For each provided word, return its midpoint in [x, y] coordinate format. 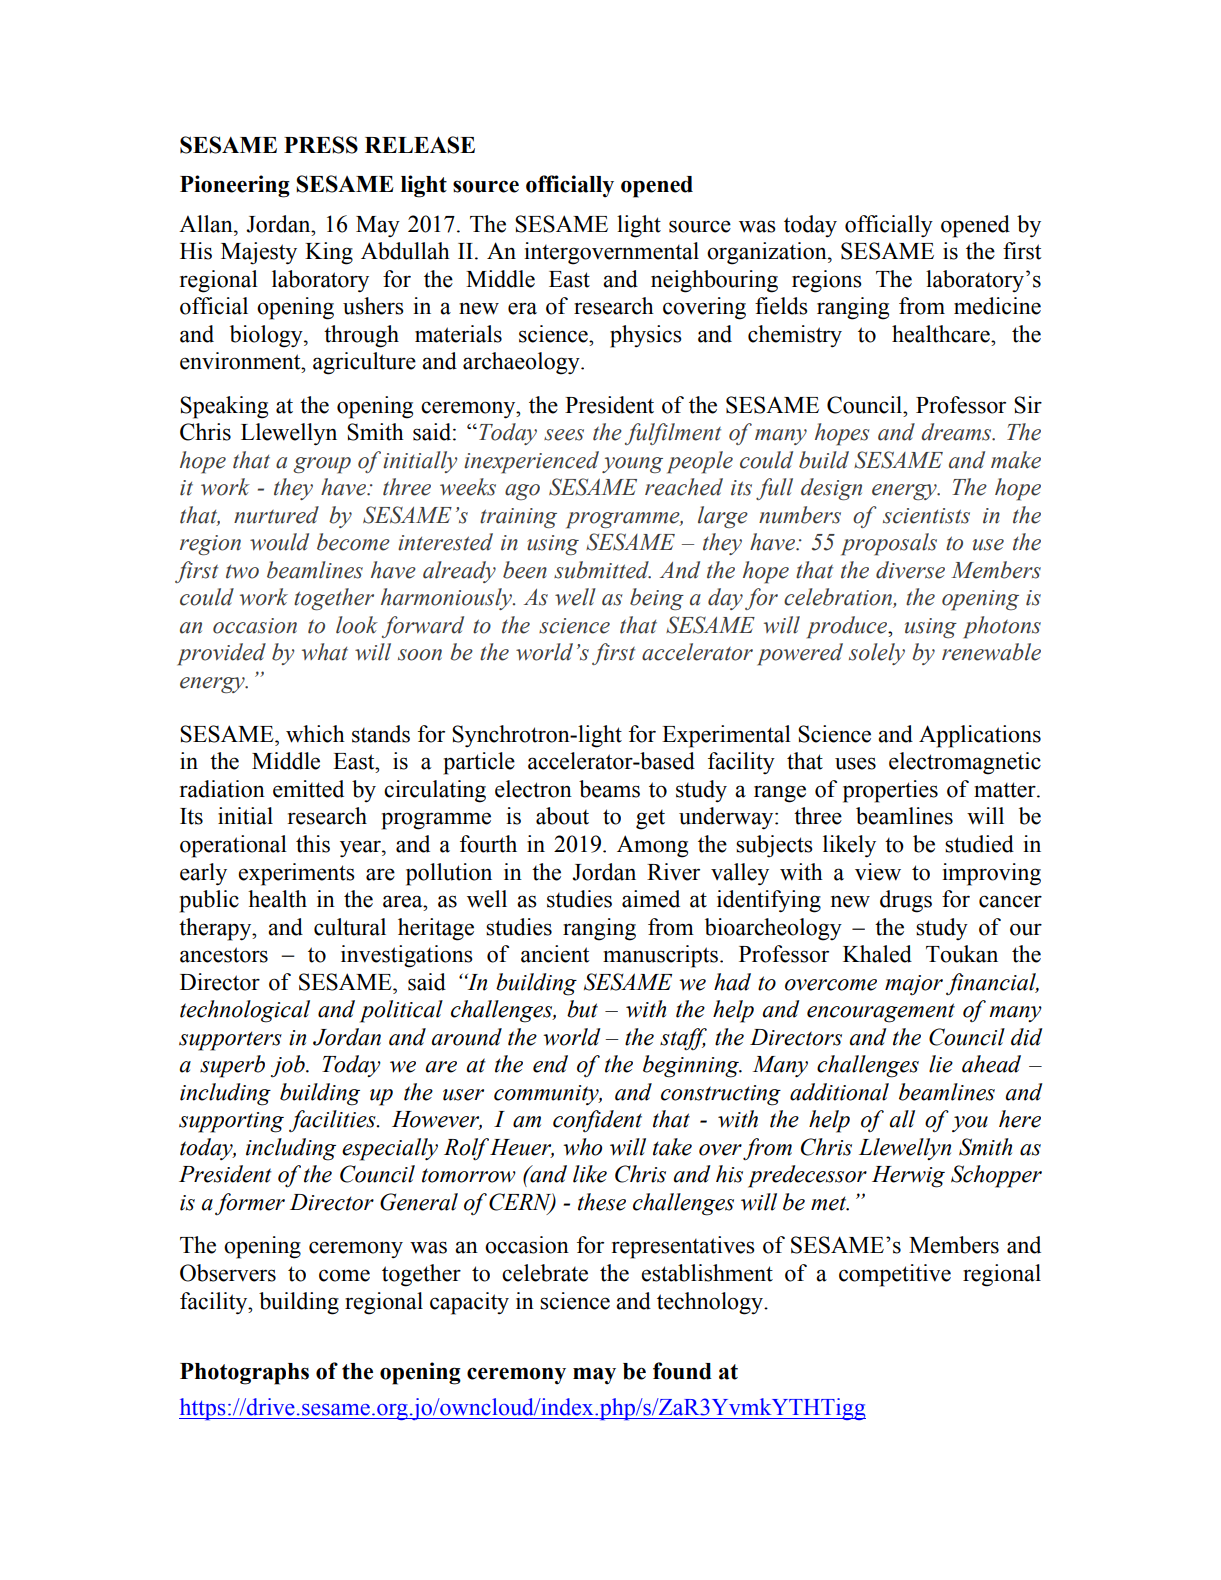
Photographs [244, 1374]
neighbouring [714, 281]
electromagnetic [965, 763]
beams [609, 789]
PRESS [321, 145]
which [315, 734]
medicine [997, 306]
